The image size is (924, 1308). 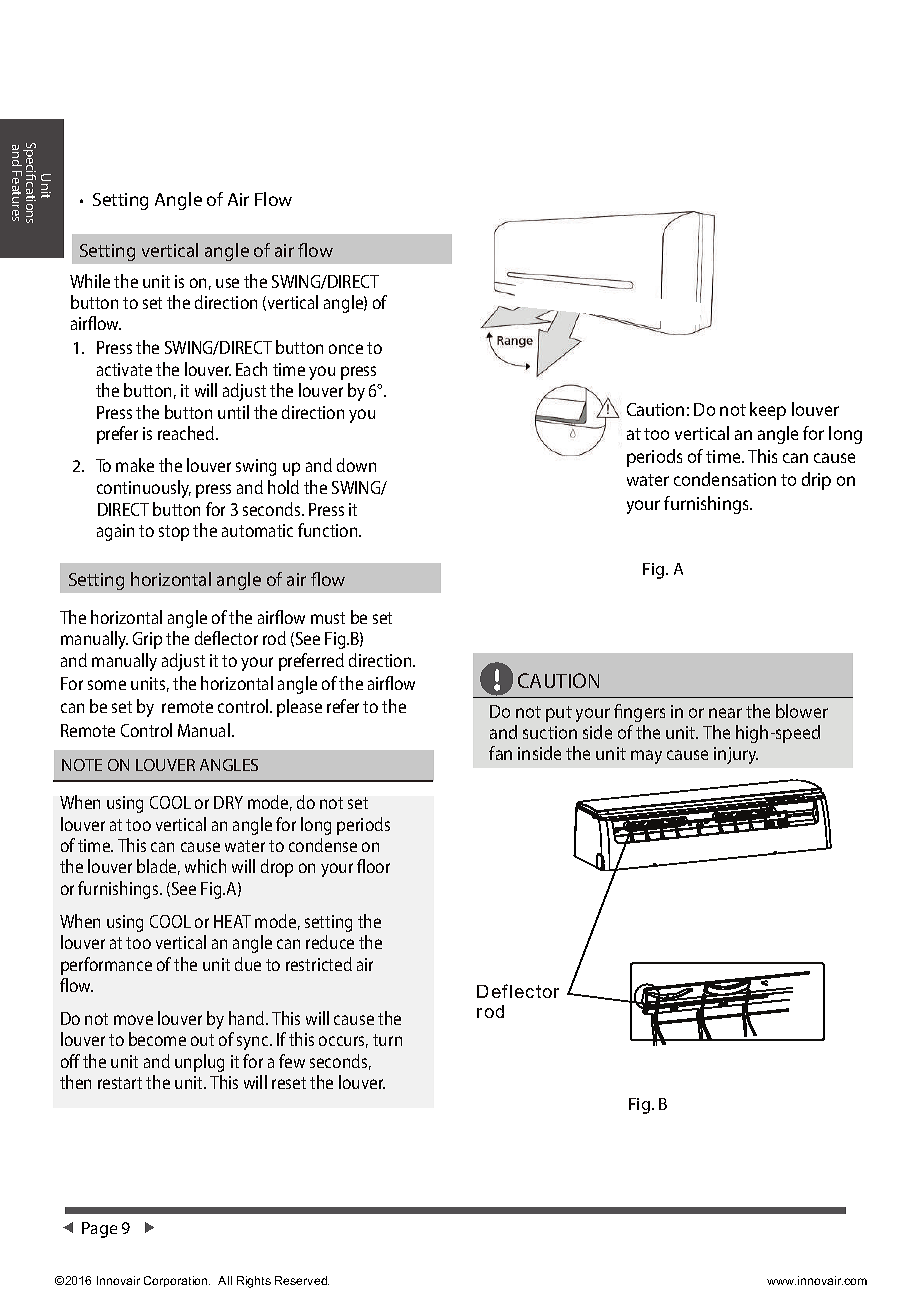 I want to click on once, so click(x=346, y=349).
